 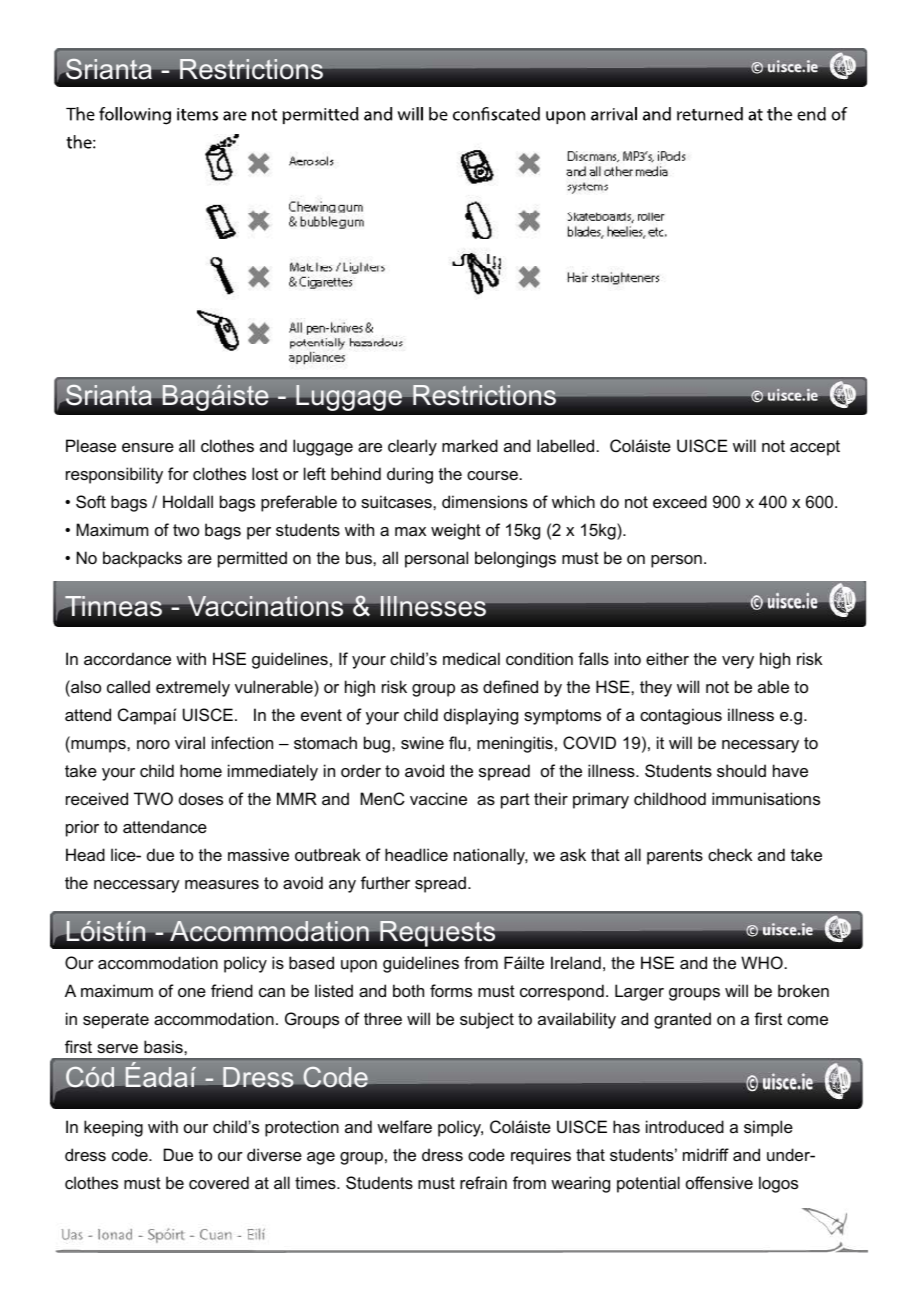 What do you see at coordinates (201, 798) in the screenshot?
I see `doses` at bounding box center [201, 798].
